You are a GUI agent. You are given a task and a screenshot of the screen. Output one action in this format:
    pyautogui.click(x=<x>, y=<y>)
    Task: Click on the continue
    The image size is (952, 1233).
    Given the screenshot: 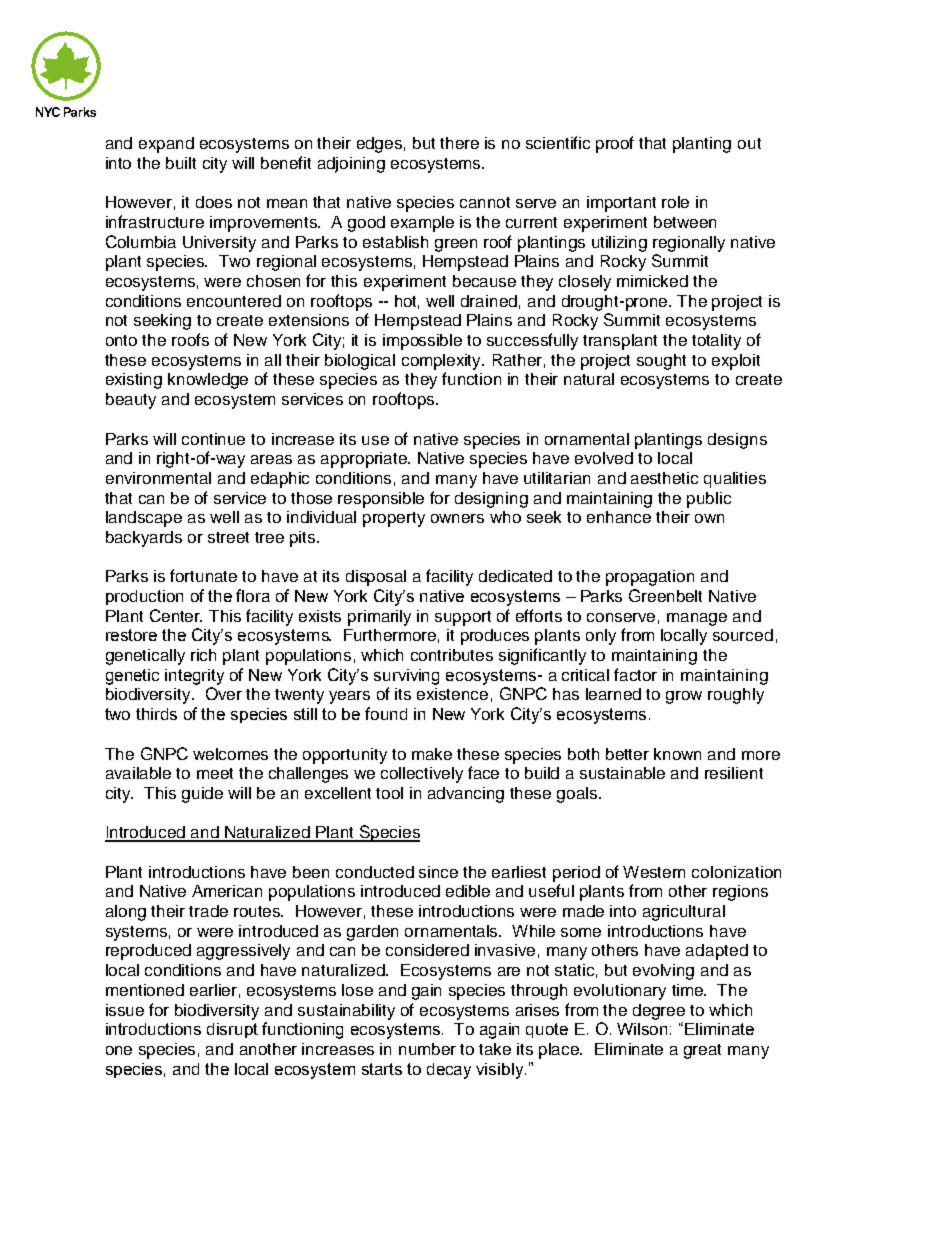 What is the action you would take?
    pyautogui.click(x=213, y=439)
